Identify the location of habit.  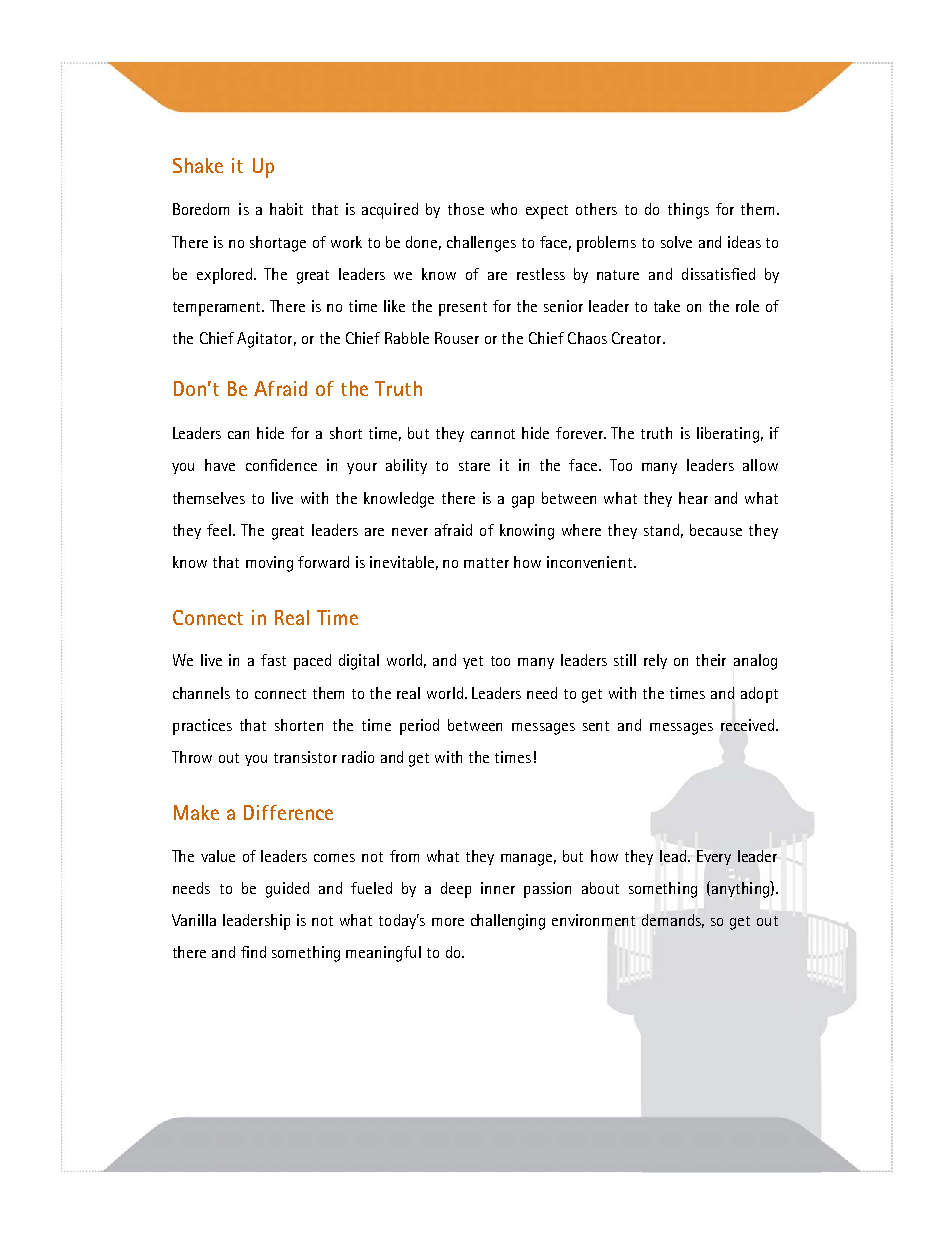
(286, 209).
